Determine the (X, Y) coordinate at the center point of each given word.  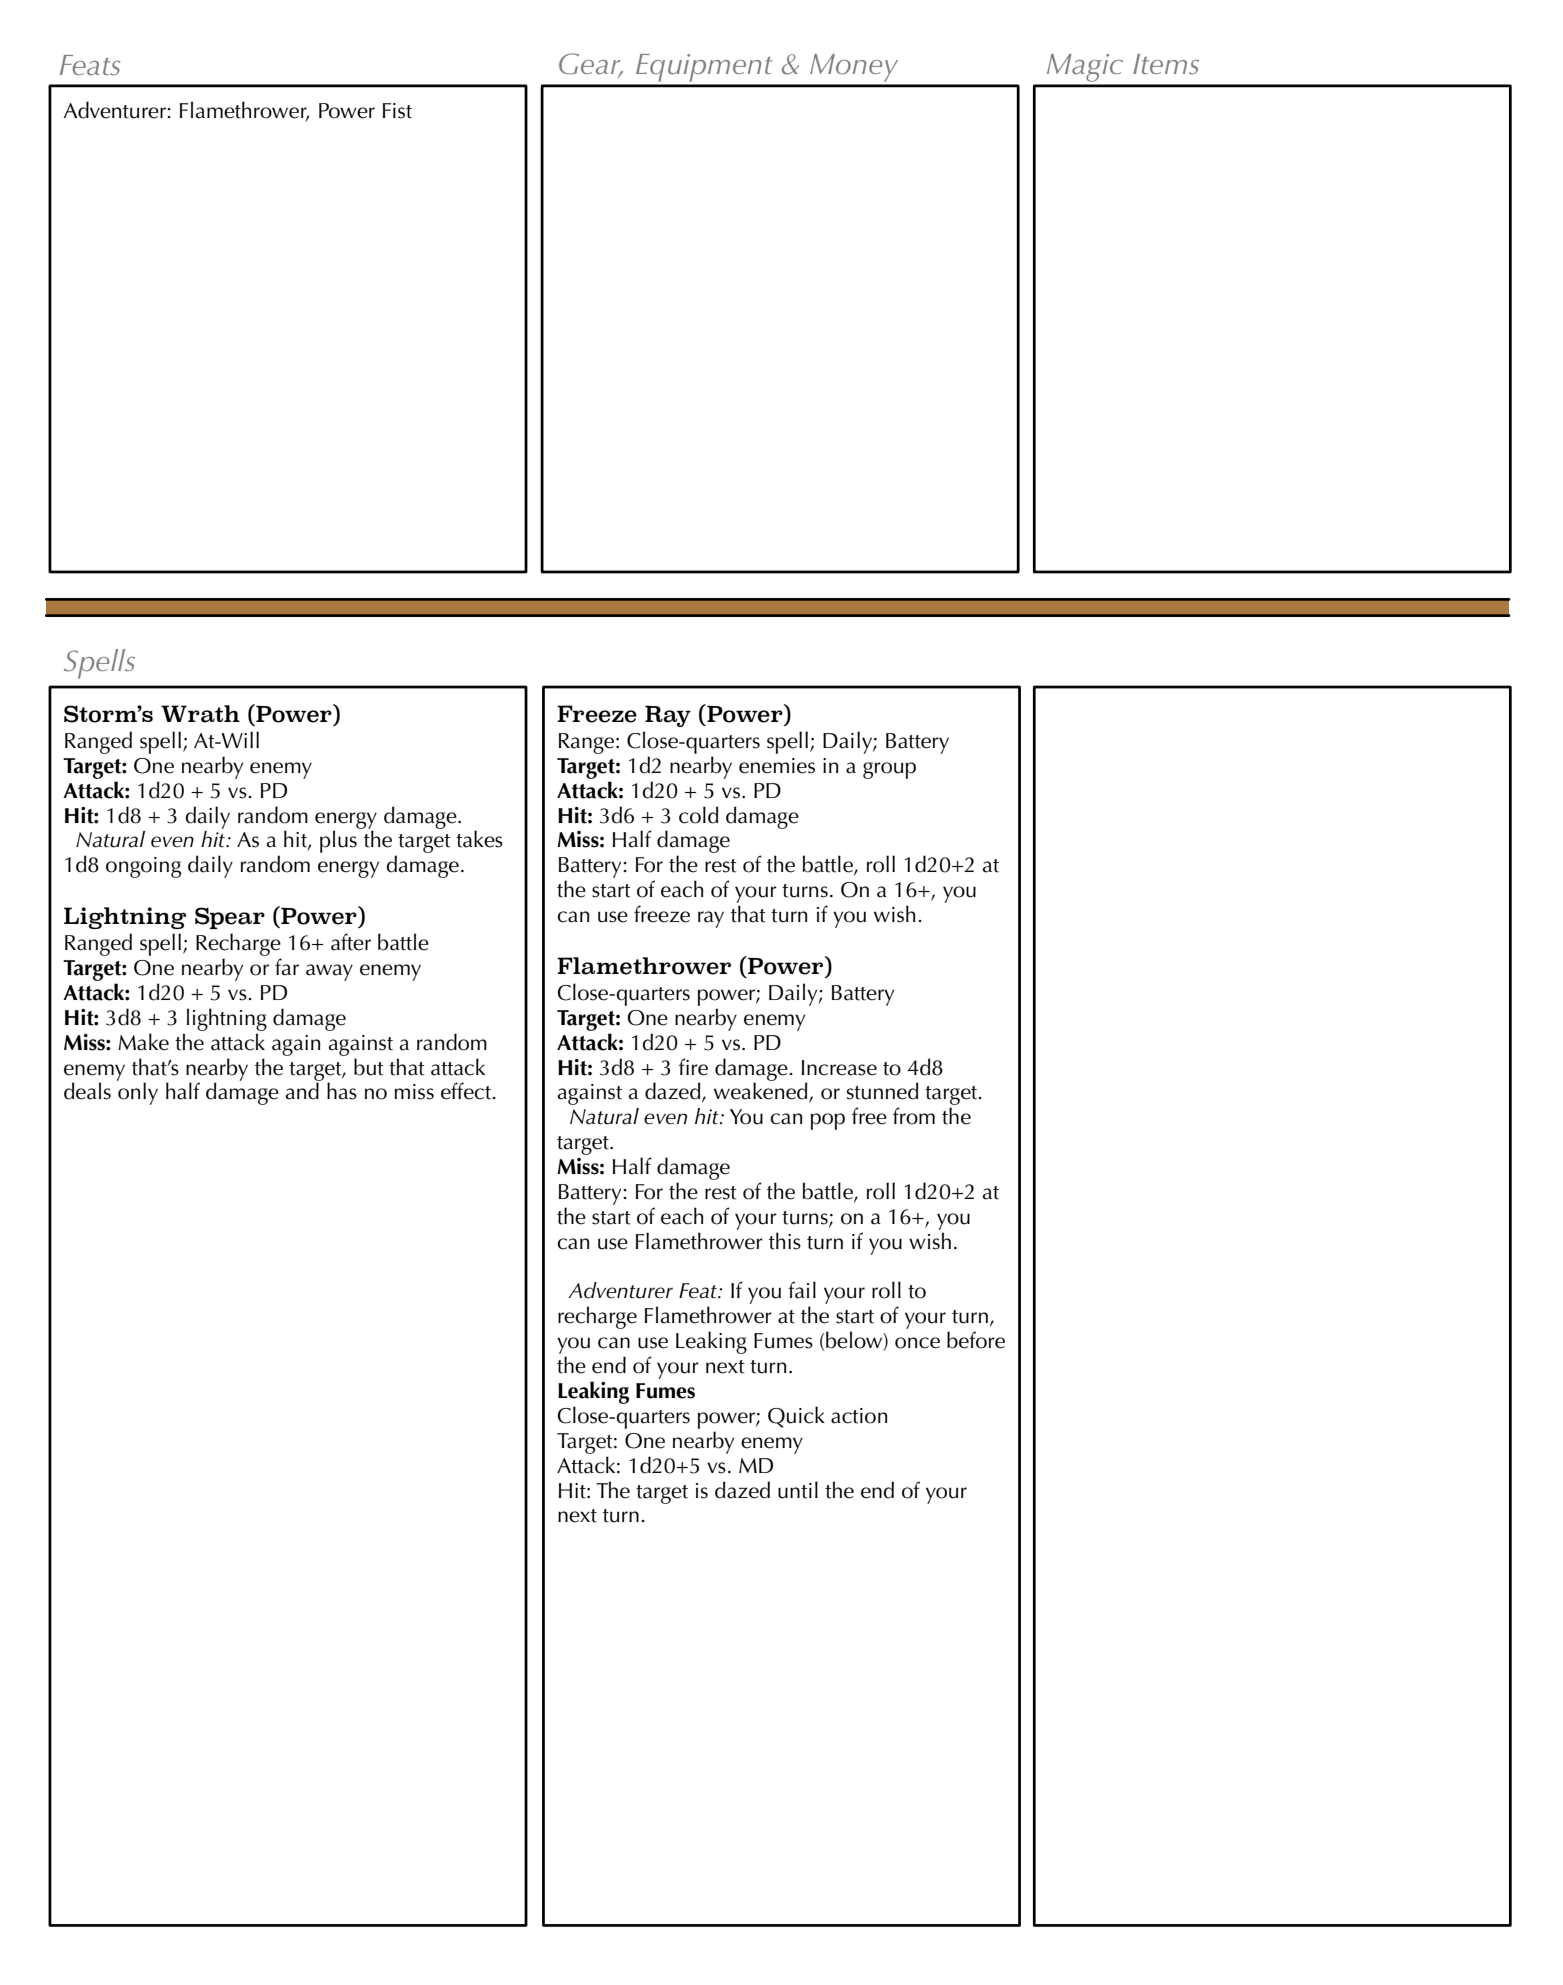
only (138, 1093)
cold (699, 815)
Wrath (200, 714)
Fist (397, 111)
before (976, 1340)
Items (1166, 64)
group (889, 770)
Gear (591, 65)
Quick (796, 1417)
